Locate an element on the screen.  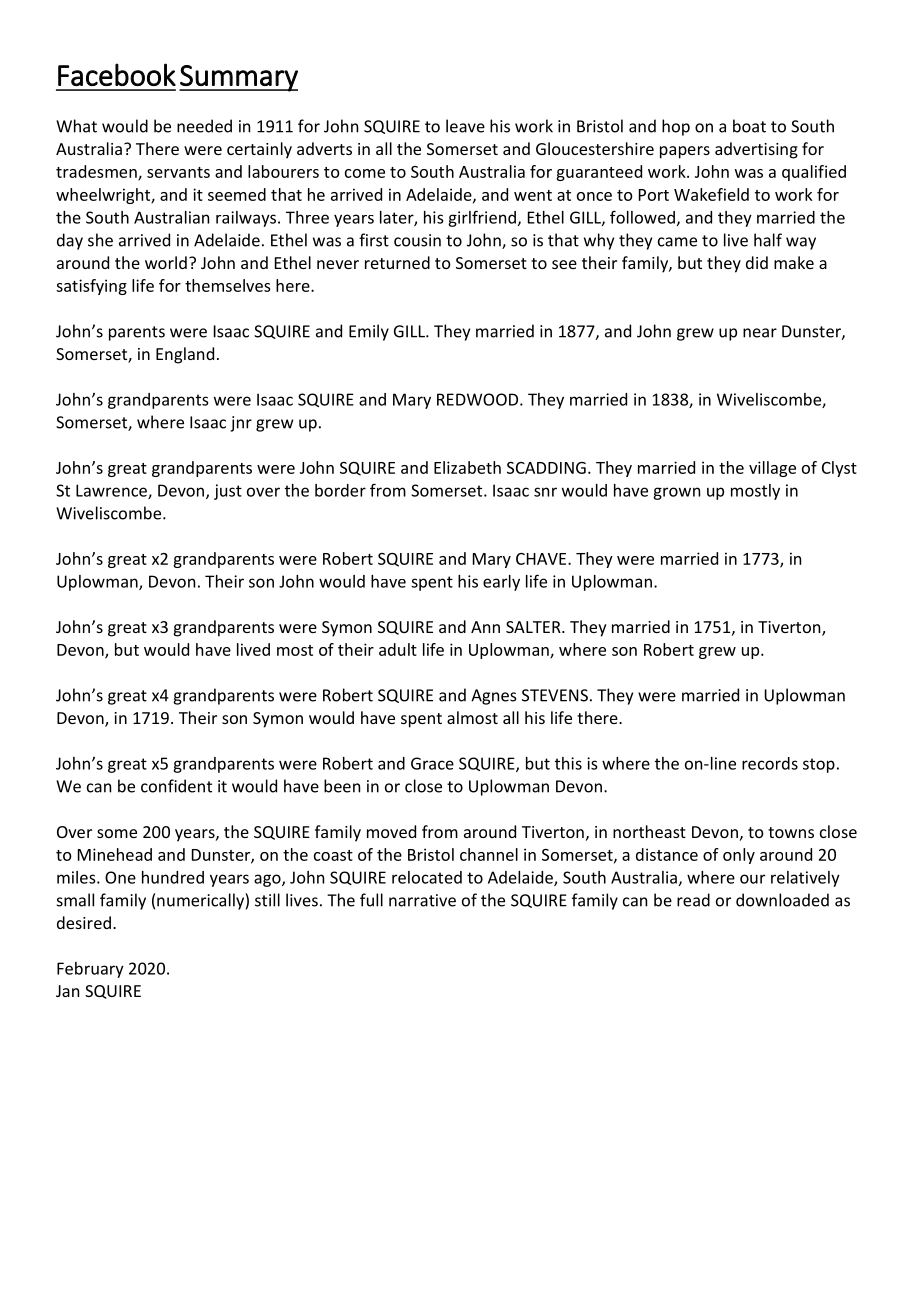
read is located at coordinates (693, 900).
